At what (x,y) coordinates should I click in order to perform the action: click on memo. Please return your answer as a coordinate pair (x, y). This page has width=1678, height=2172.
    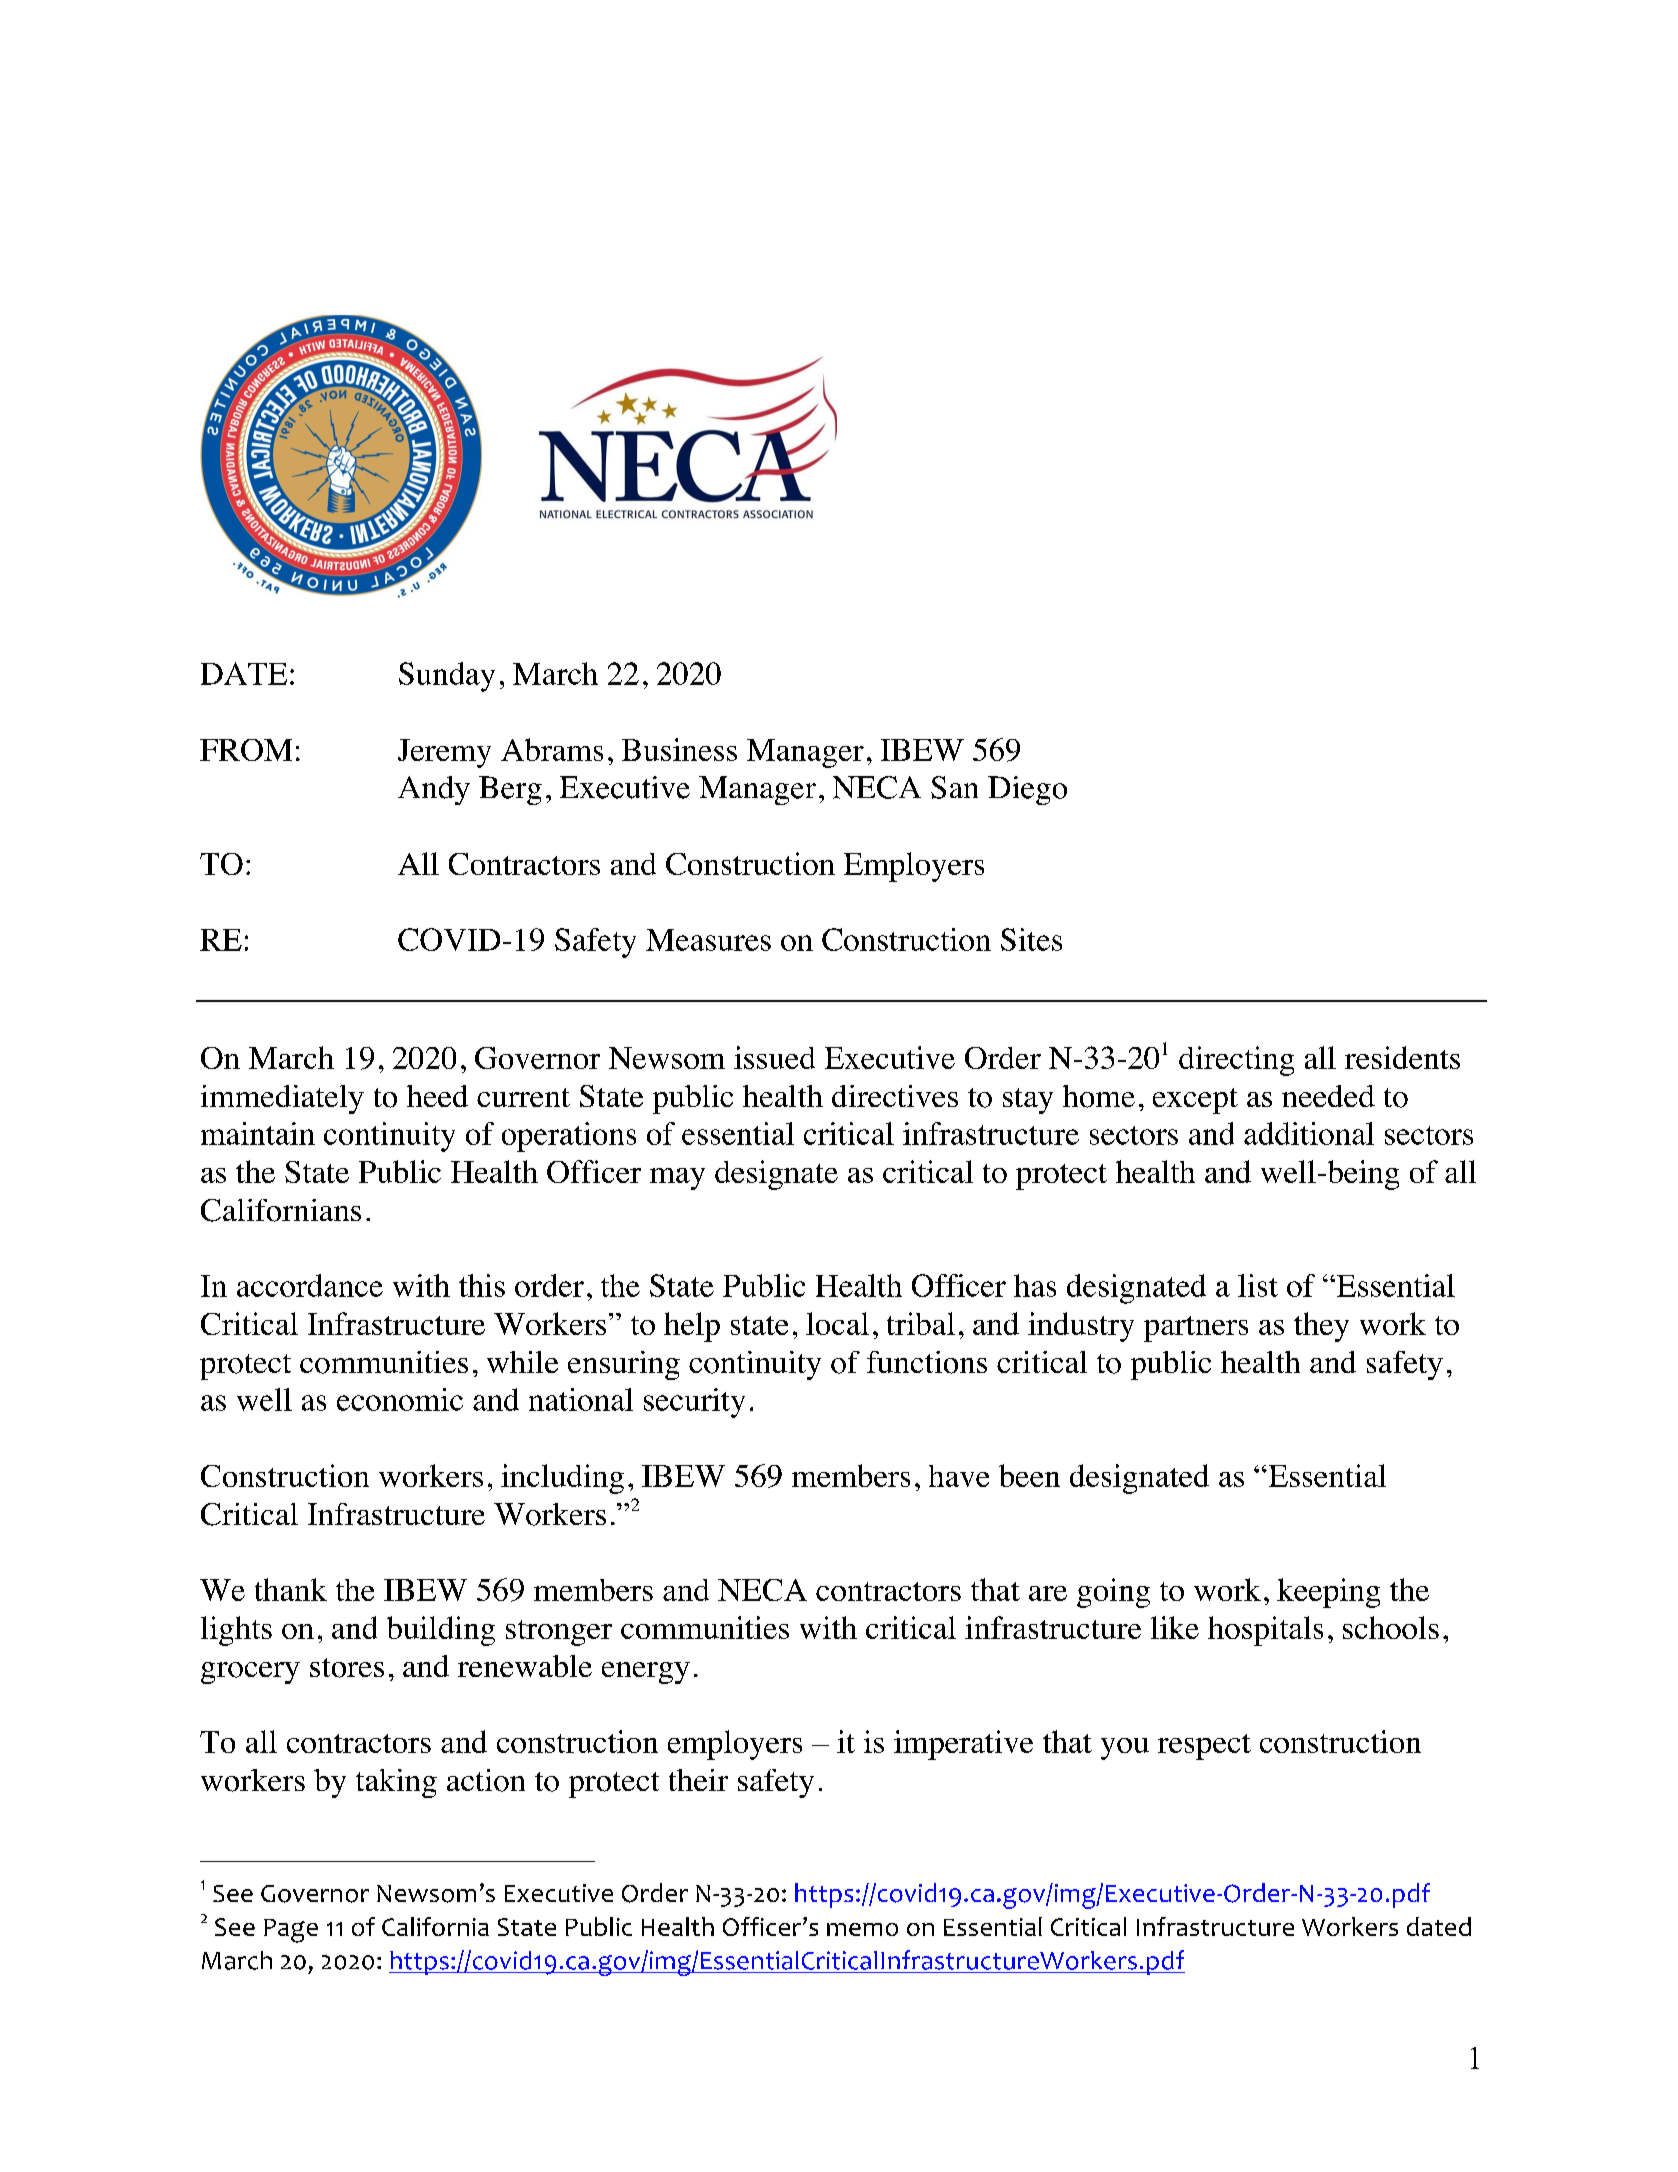
    Looking at the image, I should click on (862, 1929).
